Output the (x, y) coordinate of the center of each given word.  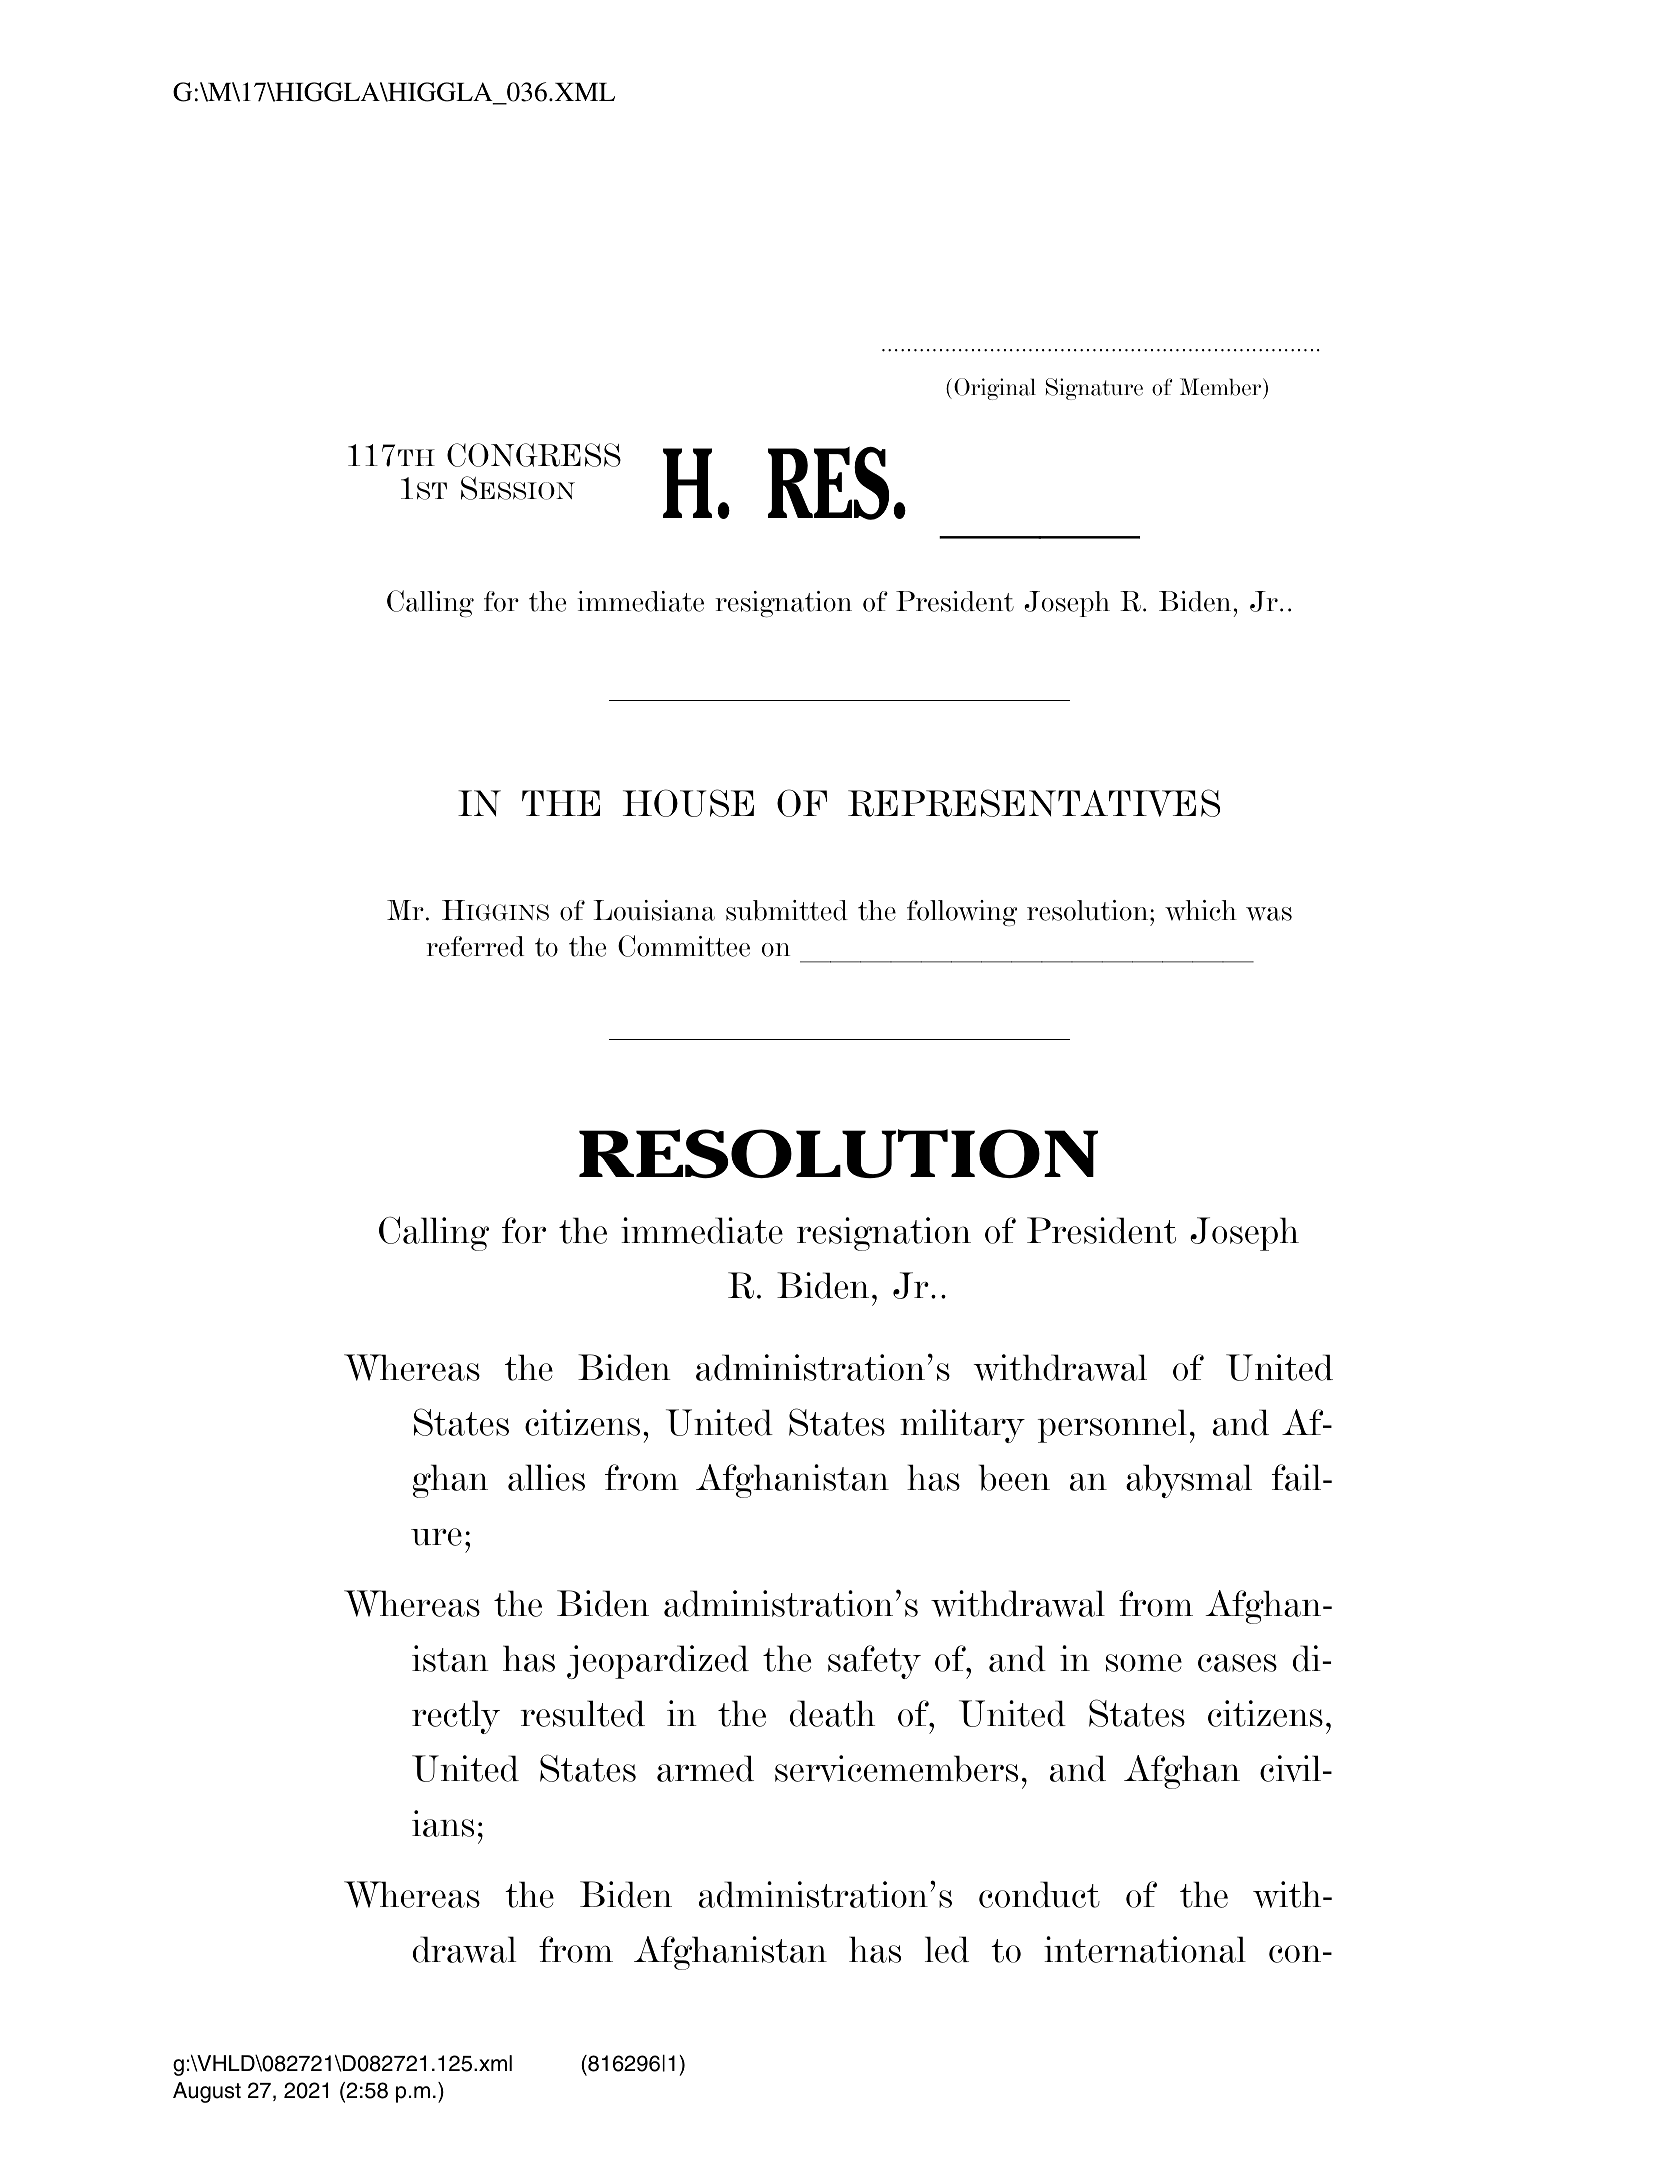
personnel (1112, 1426)
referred (475, 946)
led (947, 1949)
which (1201, 910)
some (1144, 1663)
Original (995, 389)
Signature (1094, 389)
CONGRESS (534, 455)
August (207, 2092)
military (962, 1426)
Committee (684, 946)
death (832, 1713)
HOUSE (688, 803)
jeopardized (658, 1662)
